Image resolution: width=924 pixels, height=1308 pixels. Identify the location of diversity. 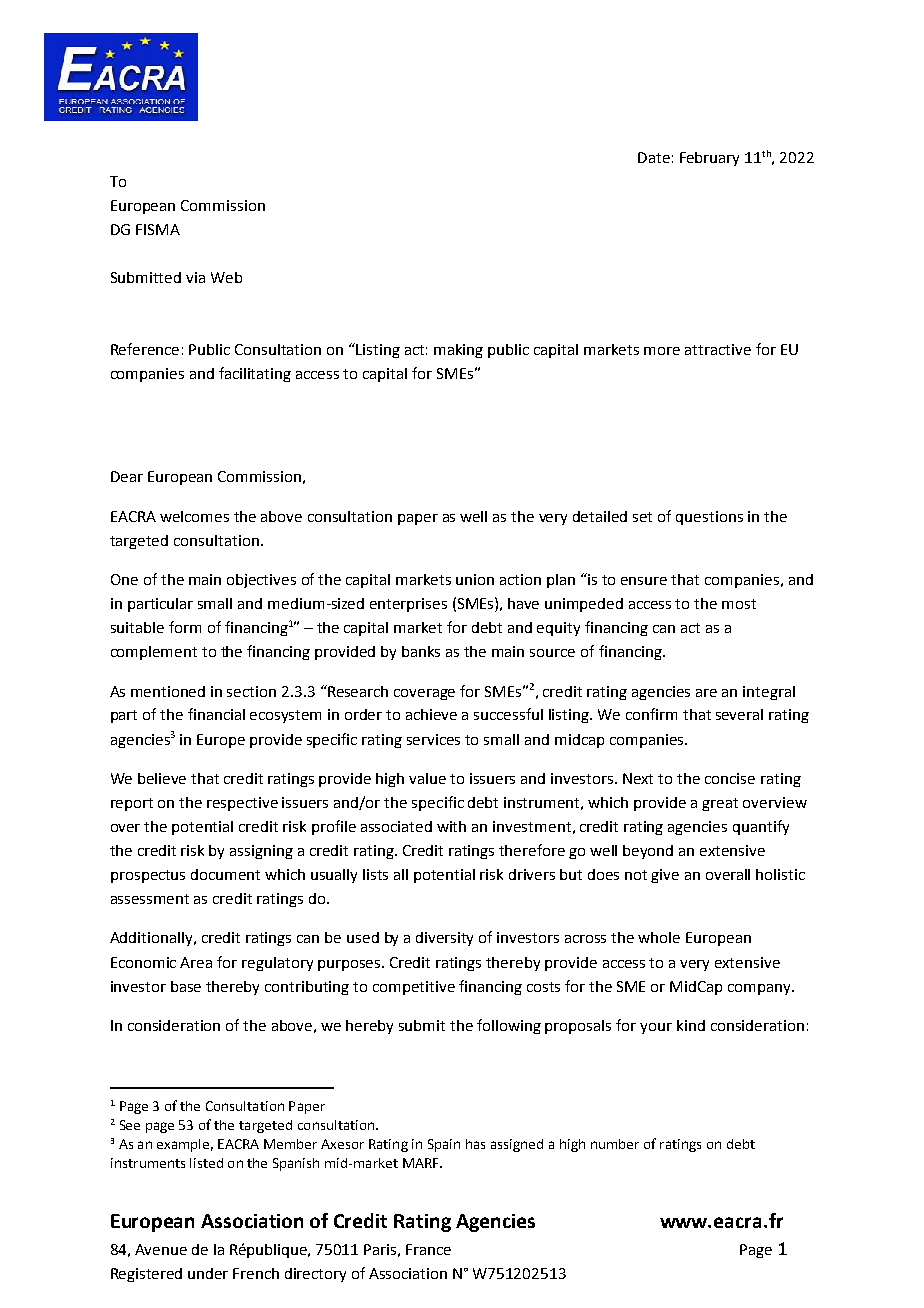
(444, 939).
